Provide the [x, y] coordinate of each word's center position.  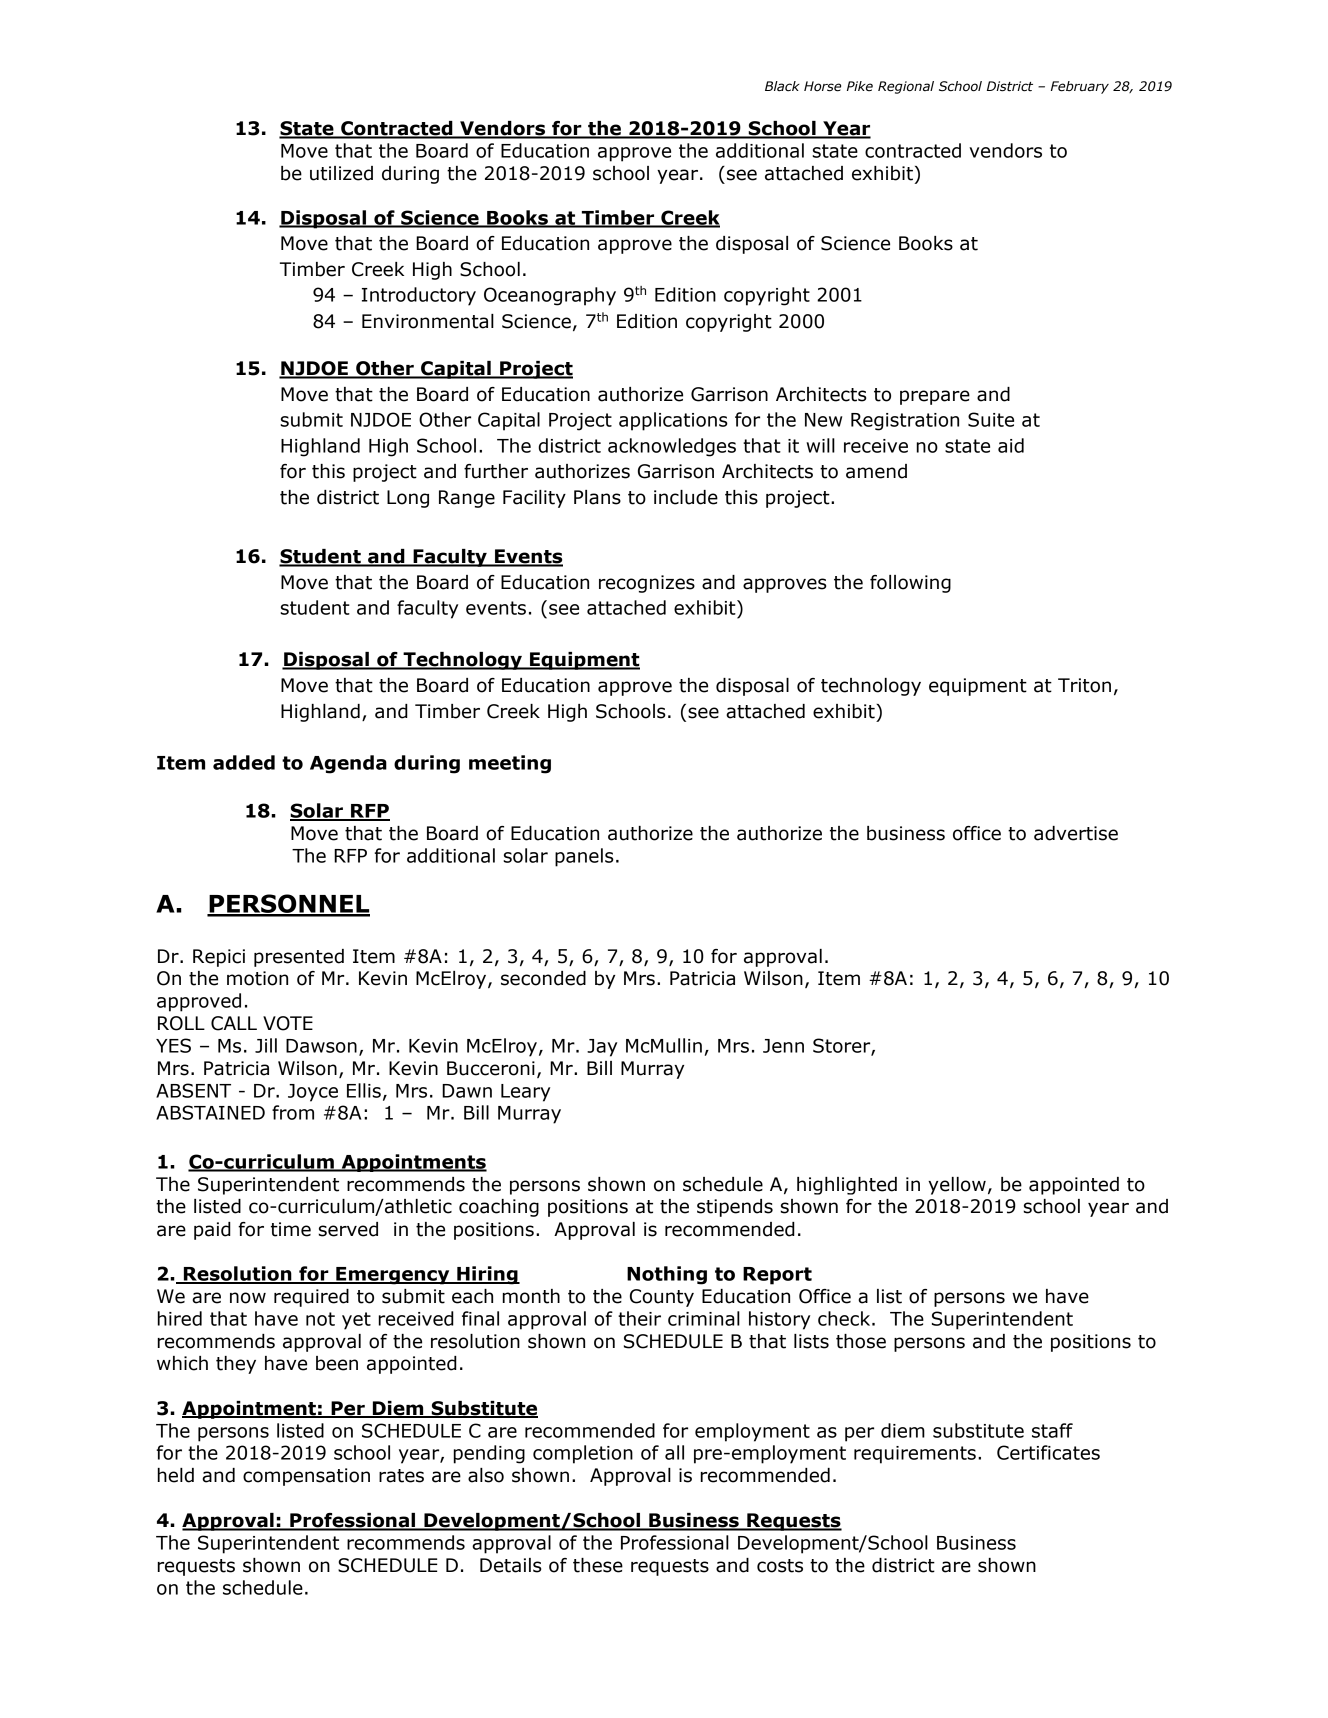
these [598, 1565]
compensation [306, 1477]
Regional [906, 87]
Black [782, 86]
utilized [341, 173]
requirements [915, 1455]
